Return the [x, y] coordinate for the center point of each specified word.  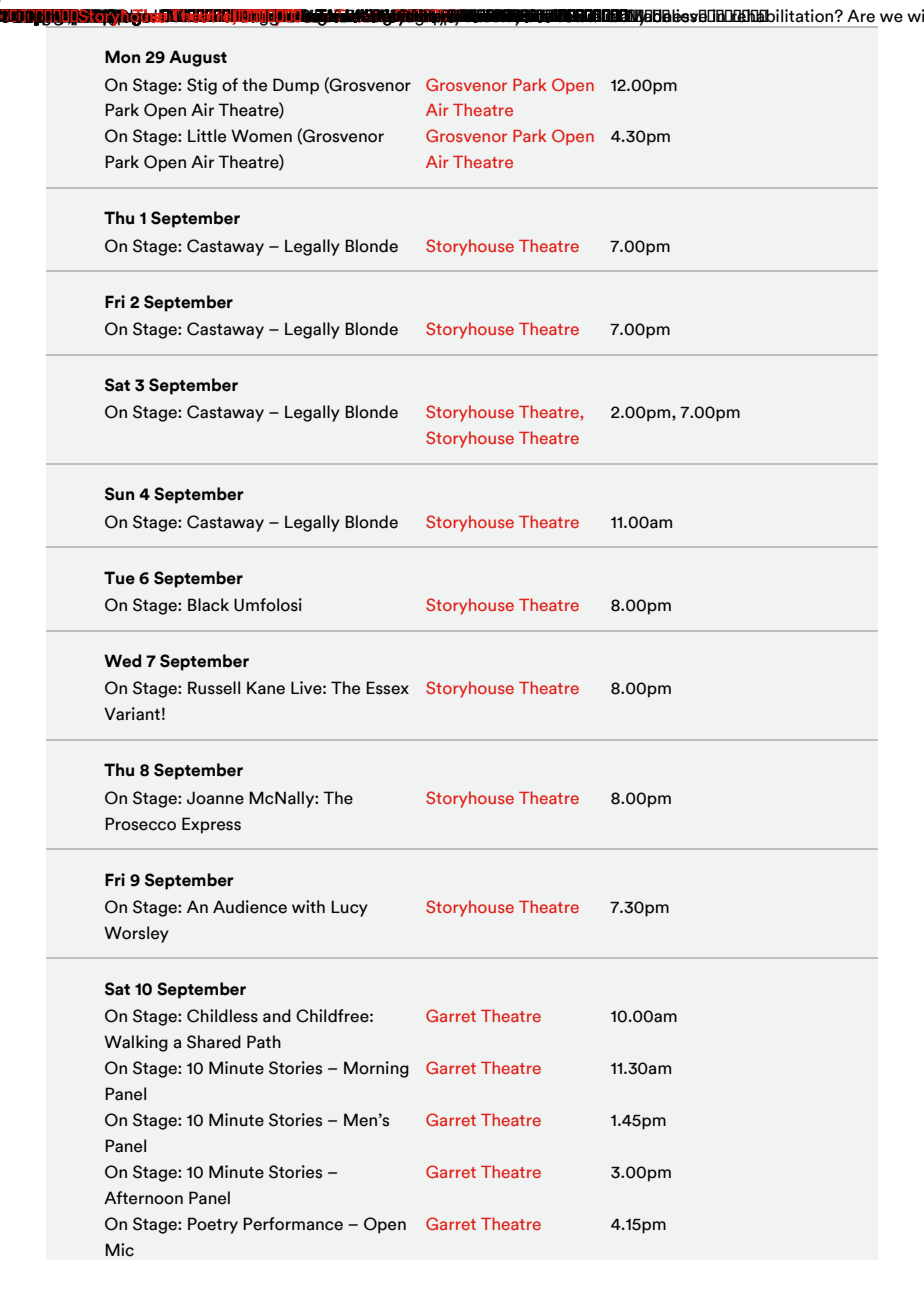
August [198, 58]
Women [261, 136]
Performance [293, 1224]
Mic [119, 1250]
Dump [296, 86]
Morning [376, 1069]
